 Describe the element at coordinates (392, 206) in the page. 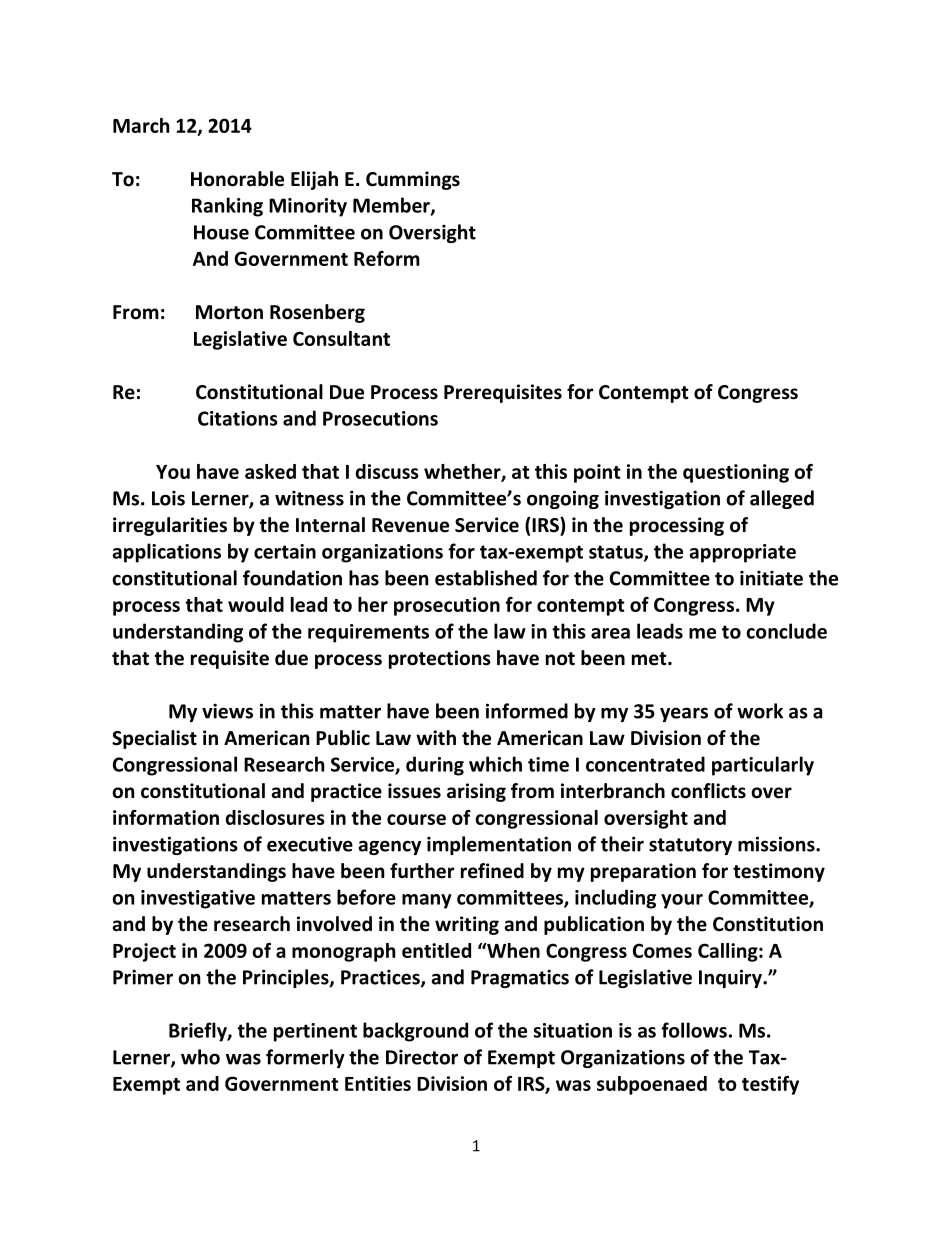

I see `Member` at that location.
